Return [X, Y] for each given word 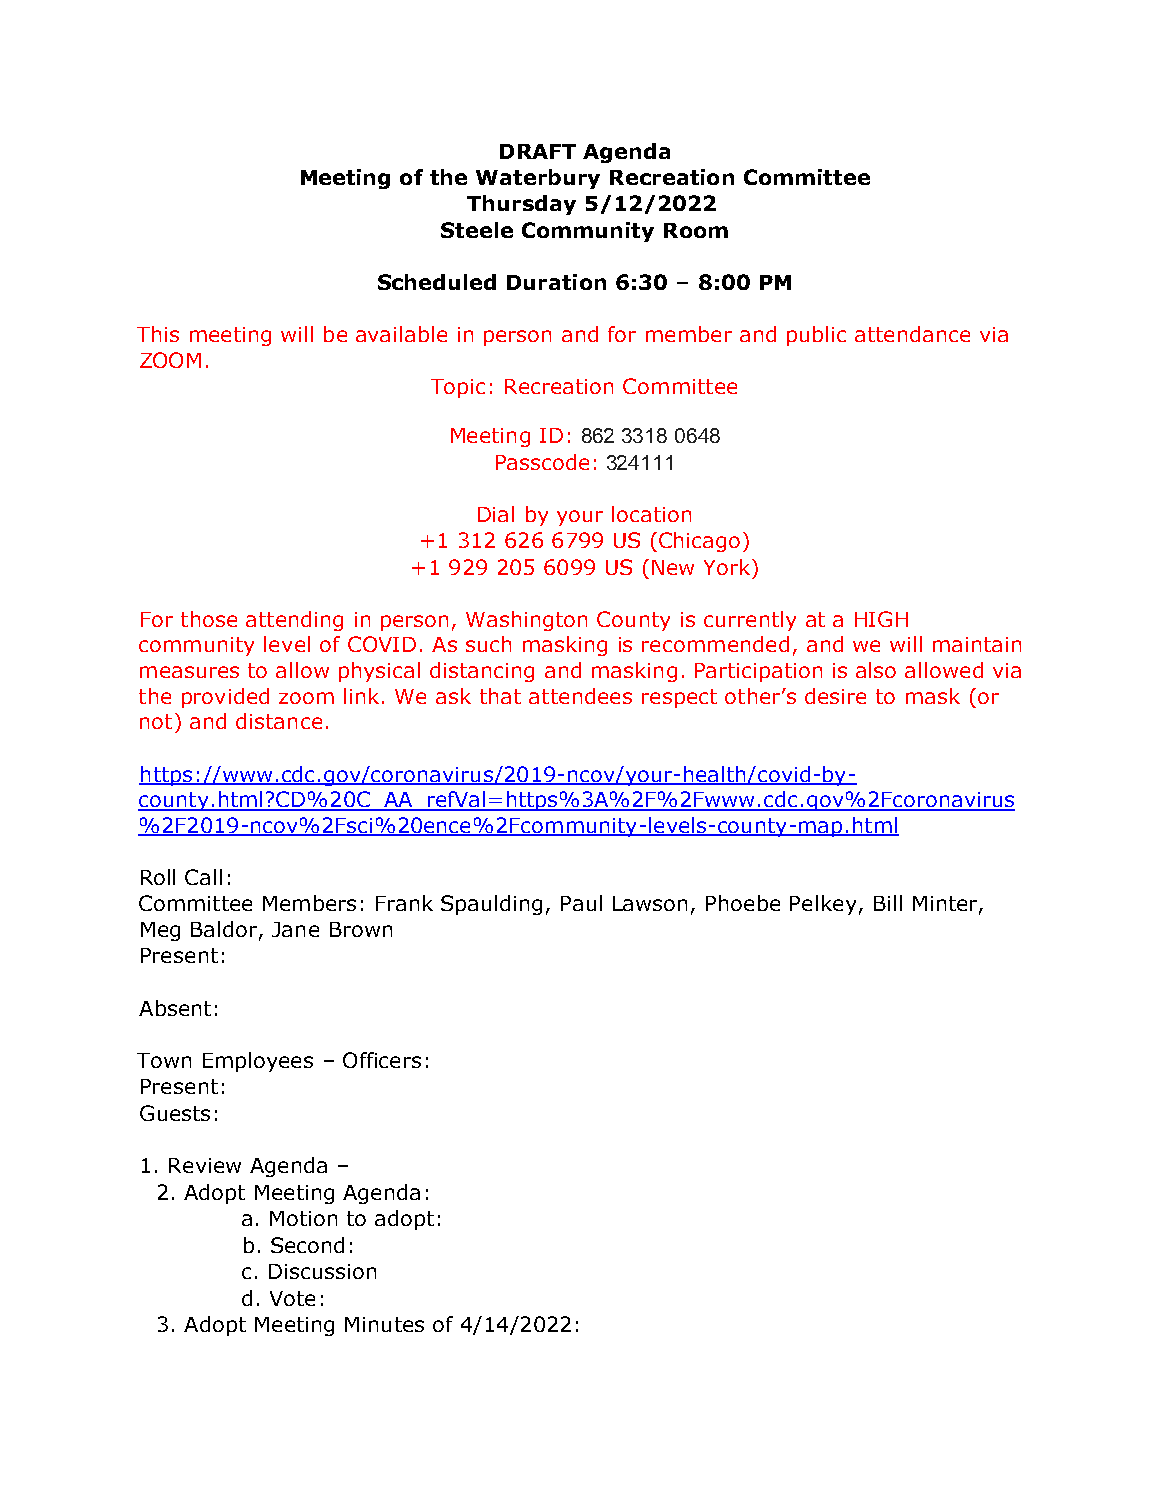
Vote [292, 1298]
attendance [912, 334]
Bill [888, 903]
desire [835, 696]
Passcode [542, 462]
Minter [946, 905]
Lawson [650, 903]
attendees [580, 696]
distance [279, 721]
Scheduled [437, 282]
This [158, 334]
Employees [258, 1062]
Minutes [384, 1324]
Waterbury [538, 179]
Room [696, 230]
